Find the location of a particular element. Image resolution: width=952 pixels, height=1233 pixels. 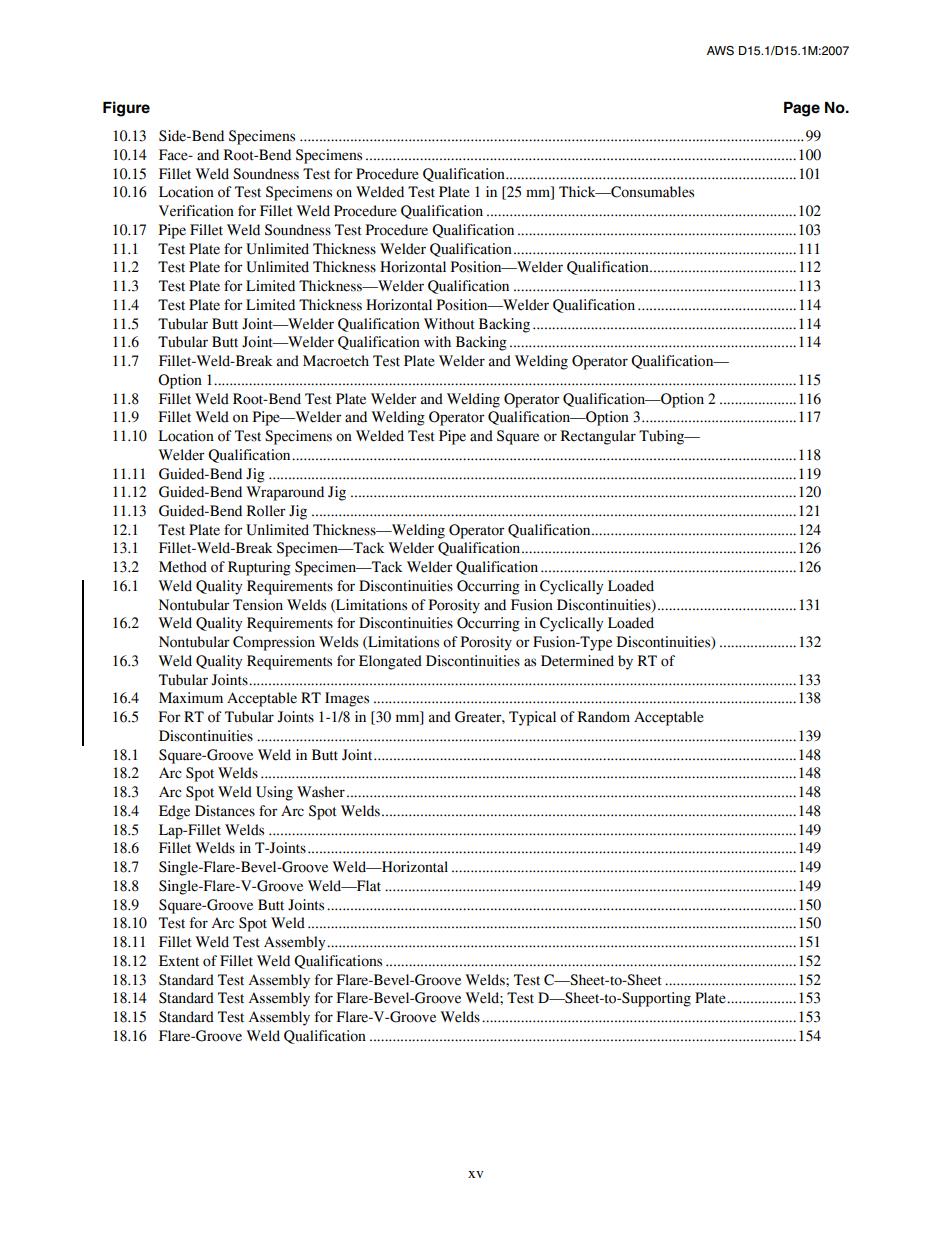

Random is located at coordinates (604, 717).
